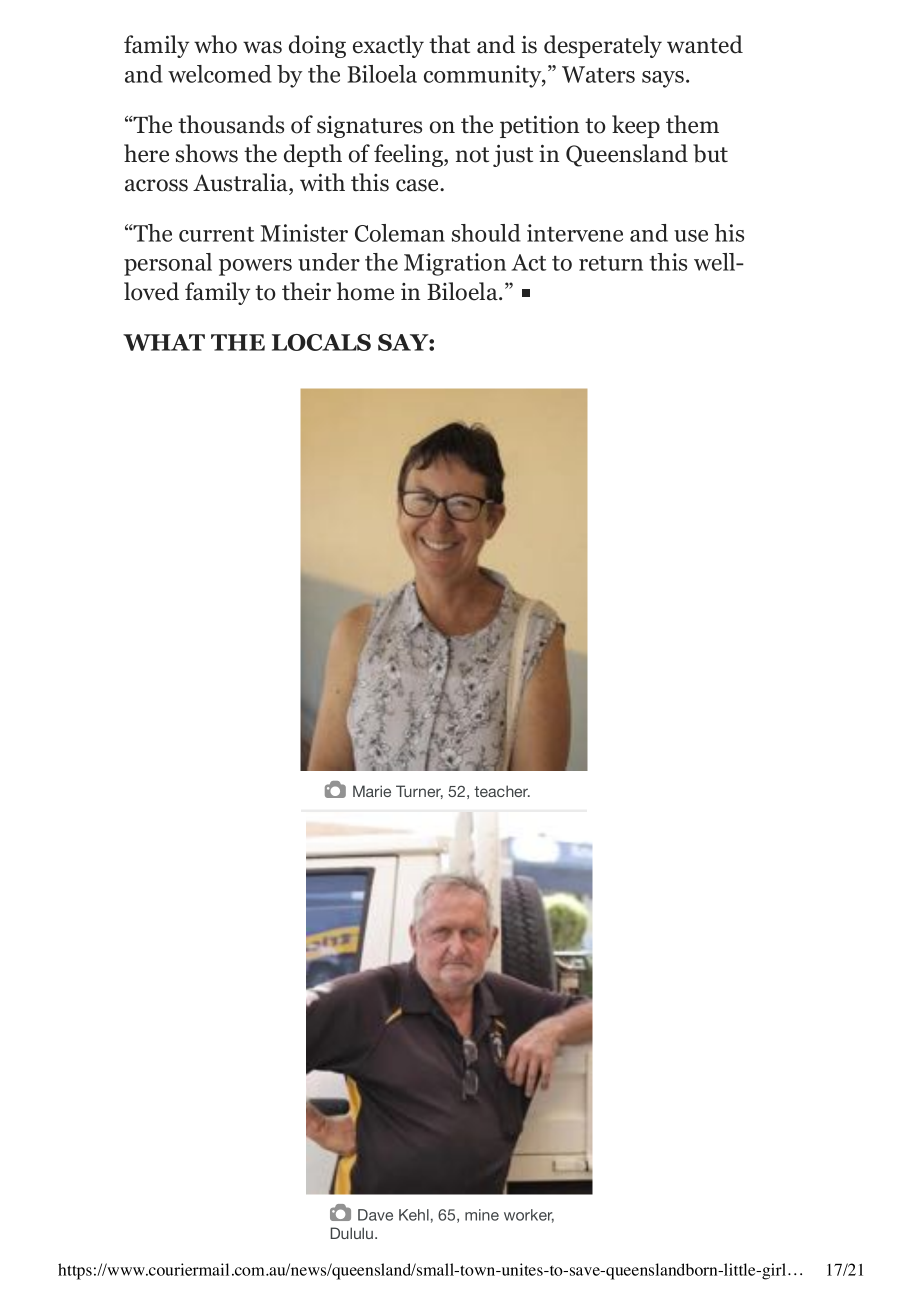  Describe the element at coordinates (611, 263) in the screenshot. I see `return` at that location.
